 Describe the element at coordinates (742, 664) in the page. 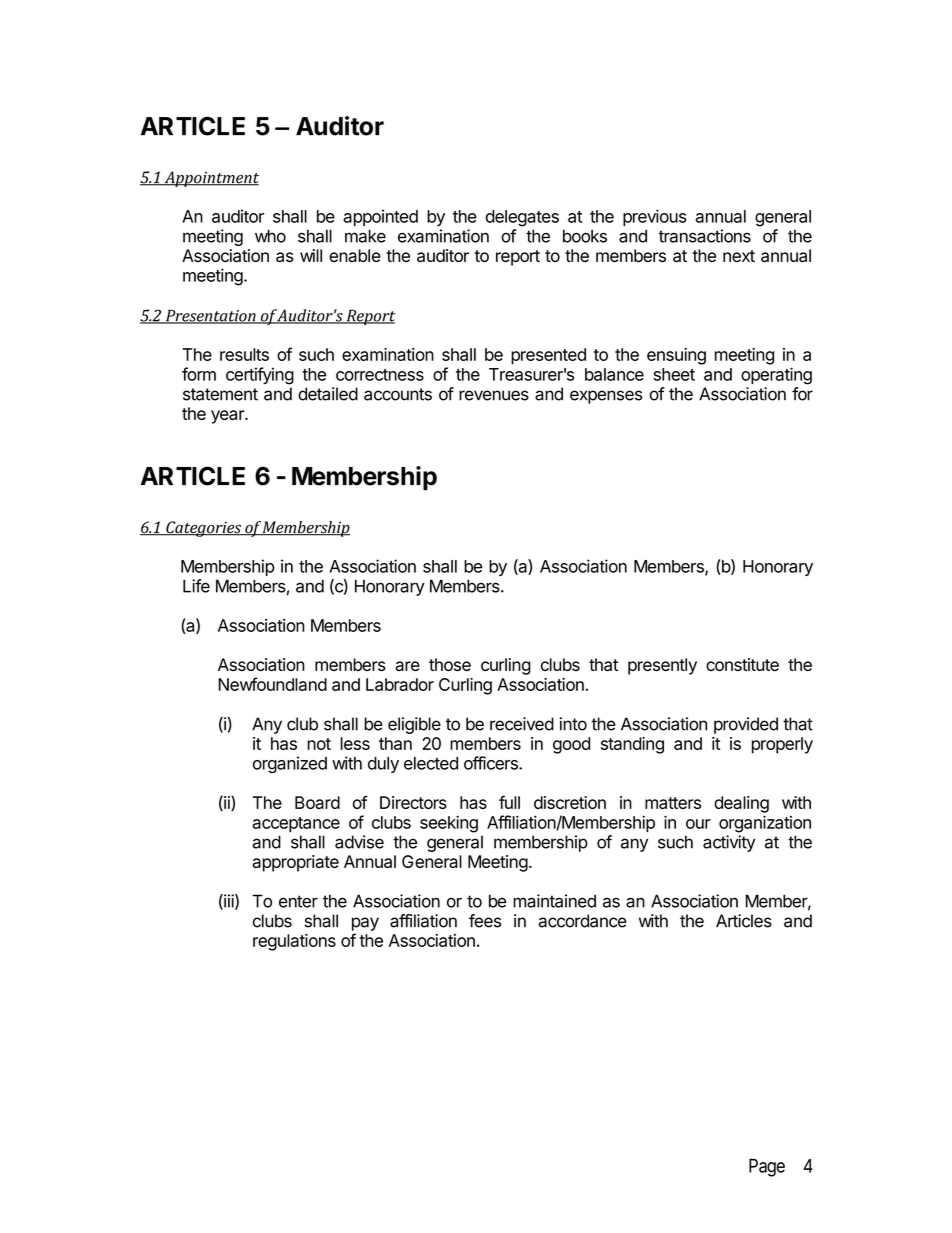

I see `constitute` at that location.
